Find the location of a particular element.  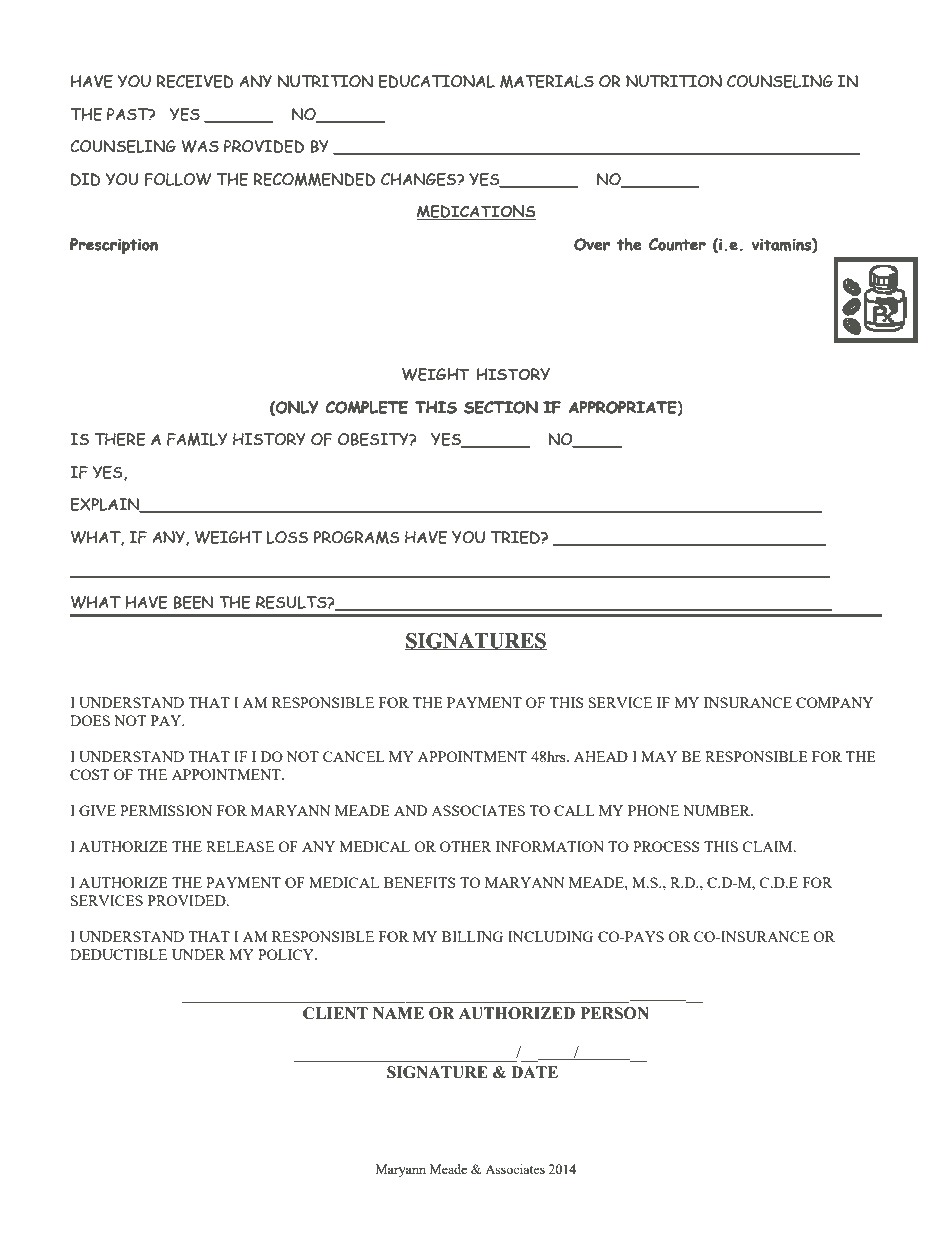

MATERIALS is located at coordinates (547, 81).
